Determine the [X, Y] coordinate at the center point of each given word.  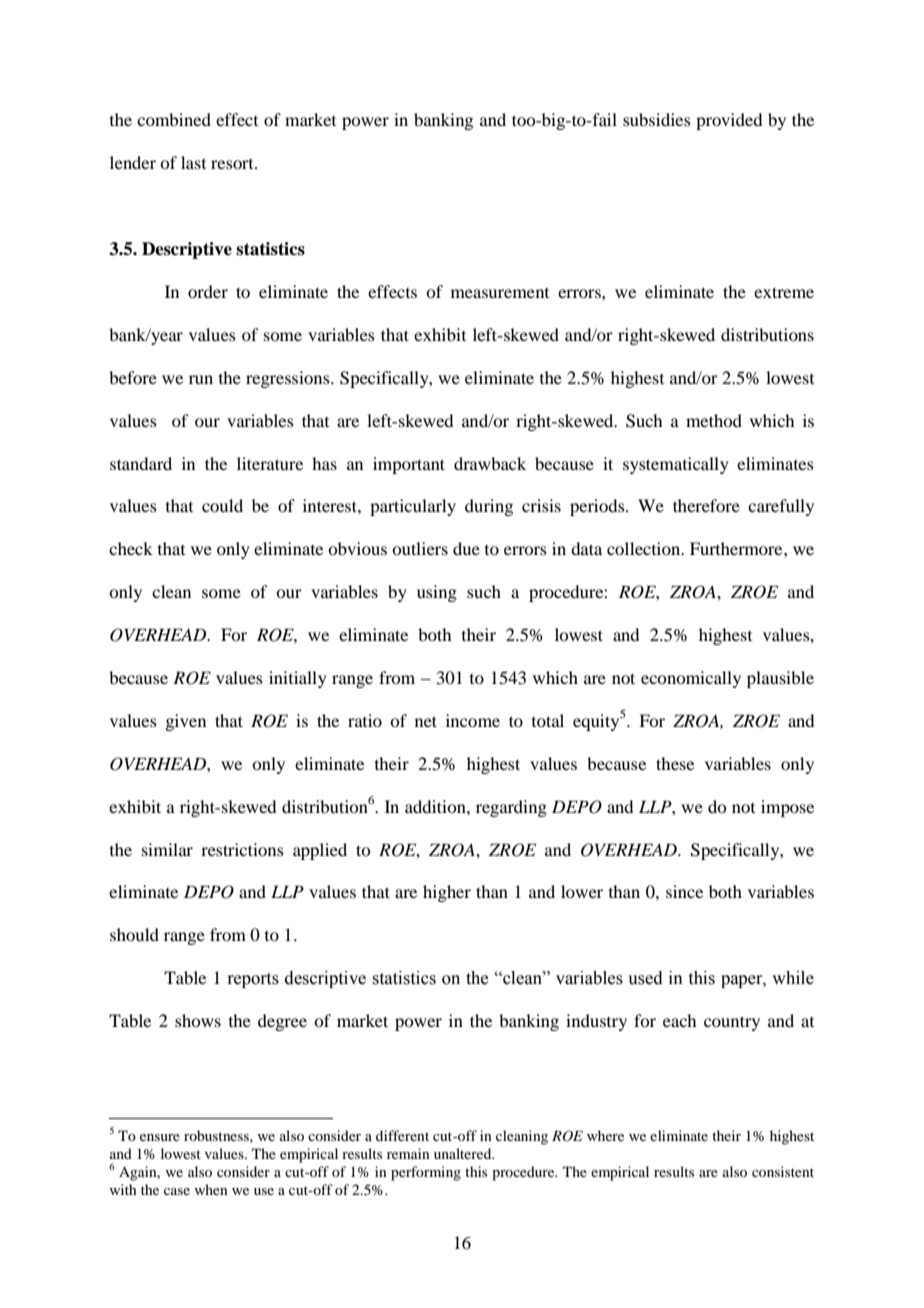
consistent [783, 1171]
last [193, 162]
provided [729, 121]
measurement [500, 293]
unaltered [464, 1153]
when [211, 1189]
